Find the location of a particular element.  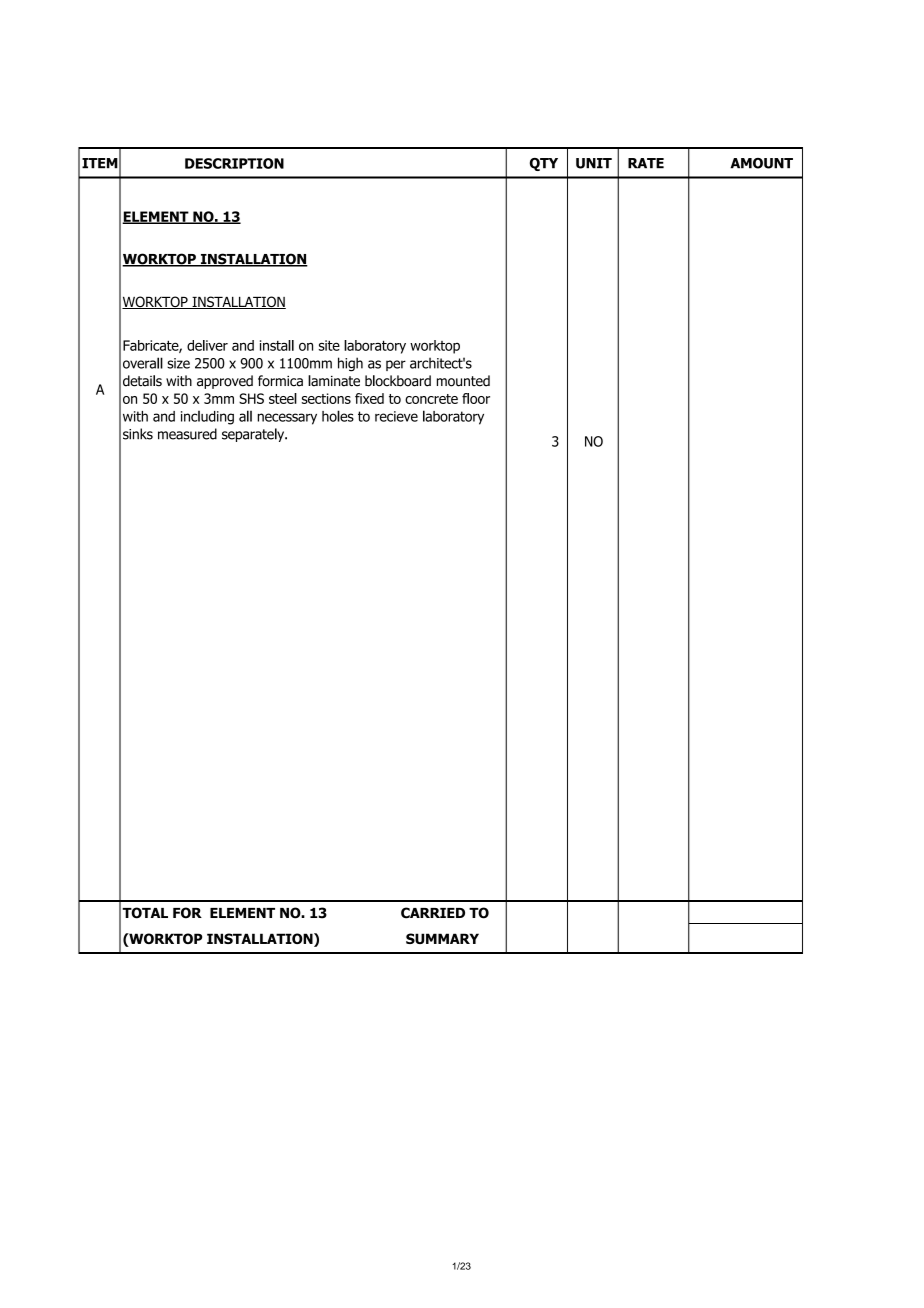

AMOUNT is located at coordinates (761, 163).
